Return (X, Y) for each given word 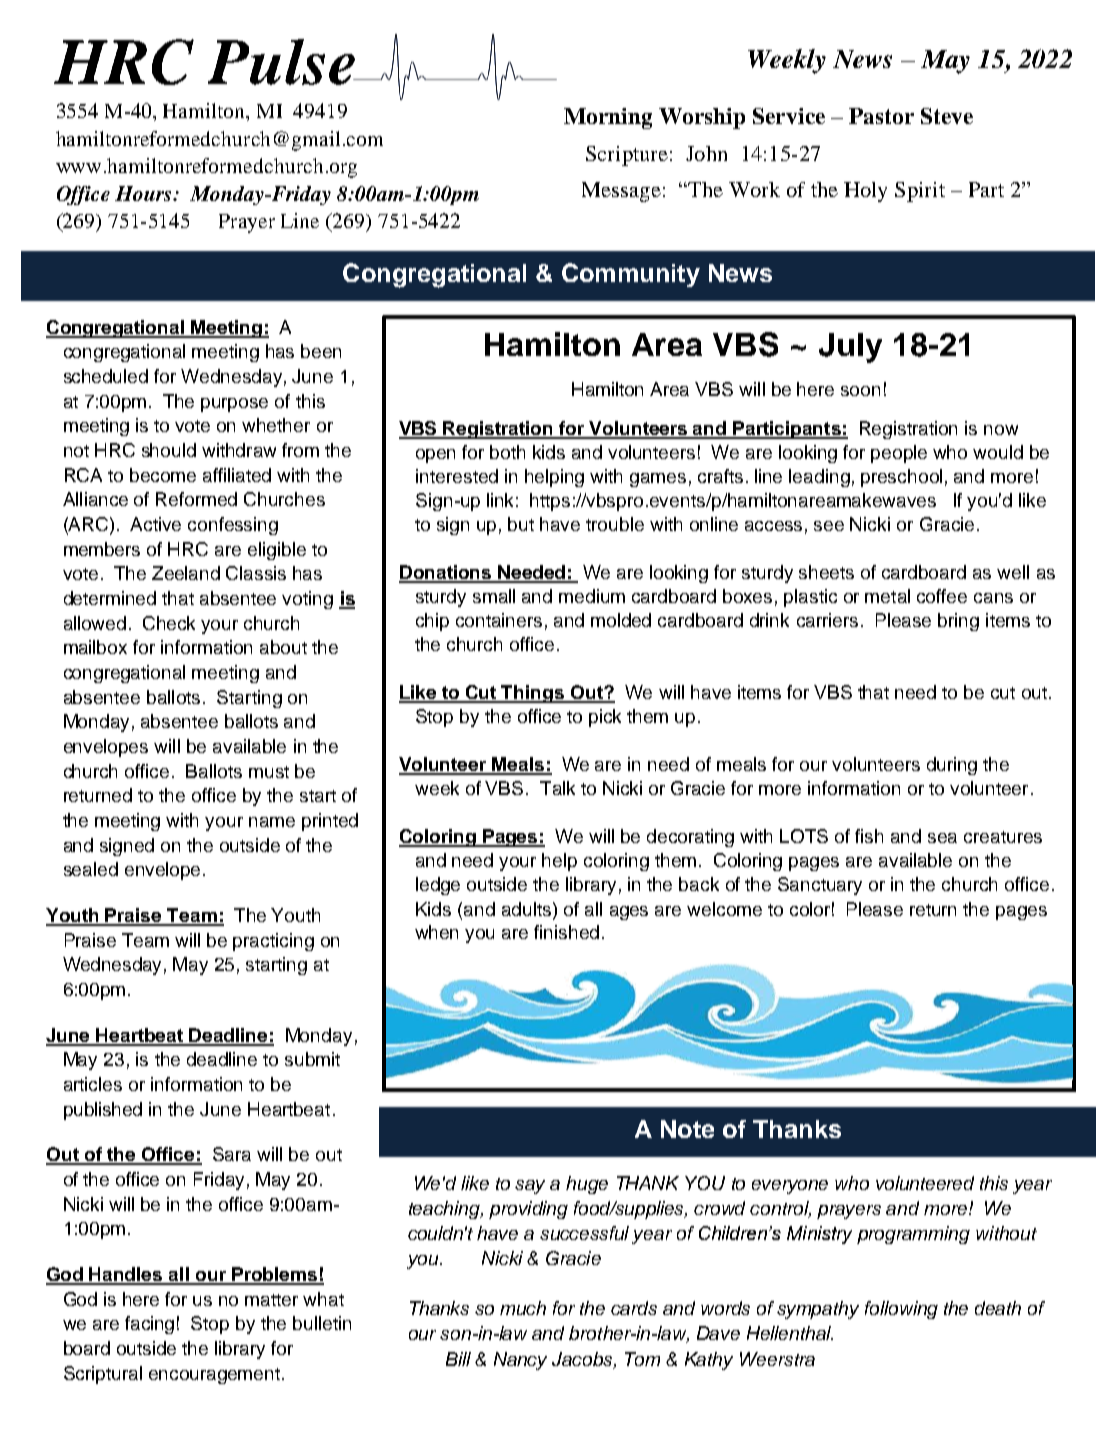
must (269, 772)
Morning (608, 118)
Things (533, 694)
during (952, 766)
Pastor (881, 116)
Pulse (282, 62)
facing (149, 1325)
